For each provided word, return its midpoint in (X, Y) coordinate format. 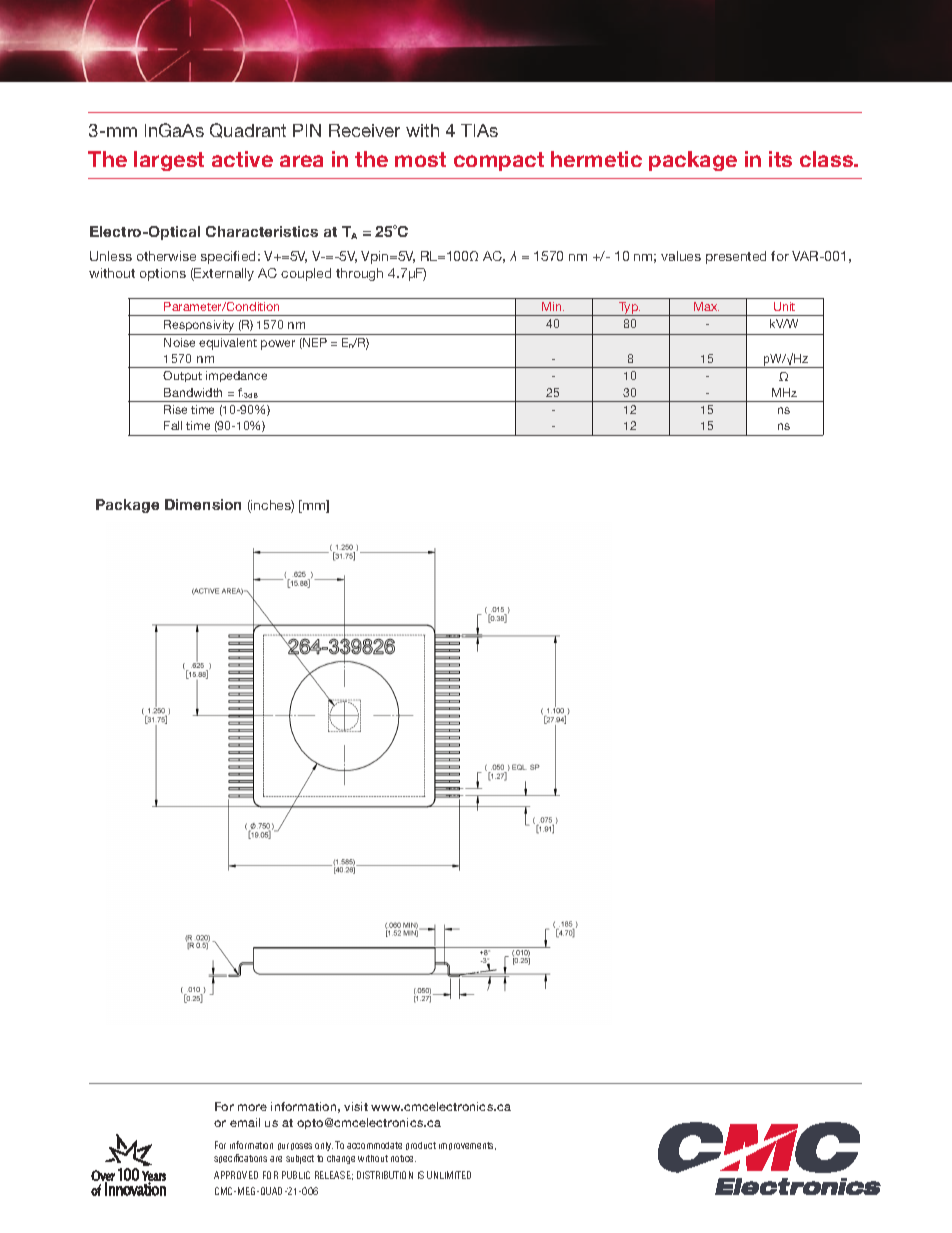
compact (499, 161)
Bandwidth (193, 392)
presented (736, 257)
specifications (240, 1158)
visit (356, 1106)
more (252, 1107)
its (780, 159)
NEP (314, 343)
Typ (629, 309)
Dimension (203, 504)
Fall (173, 425)
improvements (467, 1146)
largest (169, 161)
